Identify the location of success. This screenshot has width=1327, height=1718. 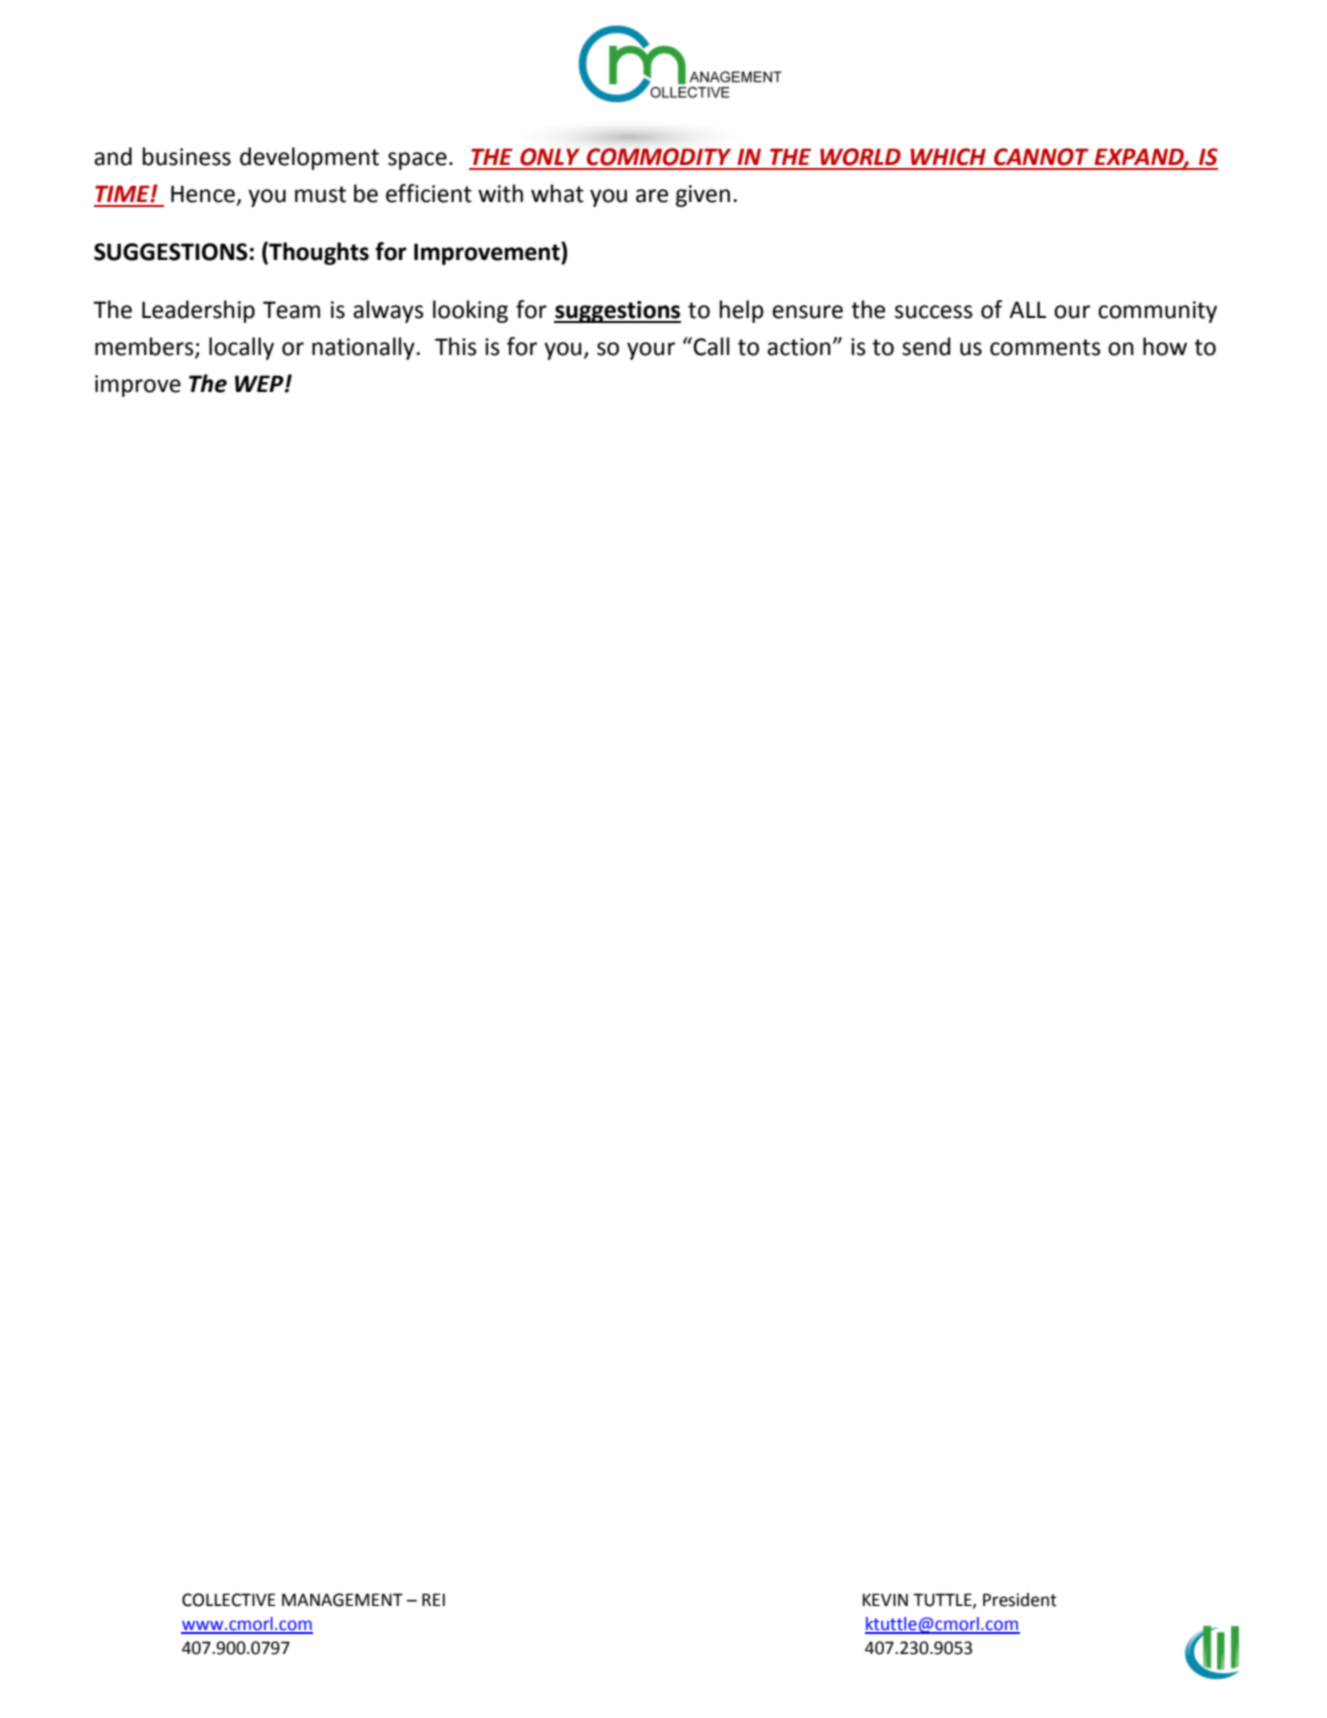
(934, 312).
